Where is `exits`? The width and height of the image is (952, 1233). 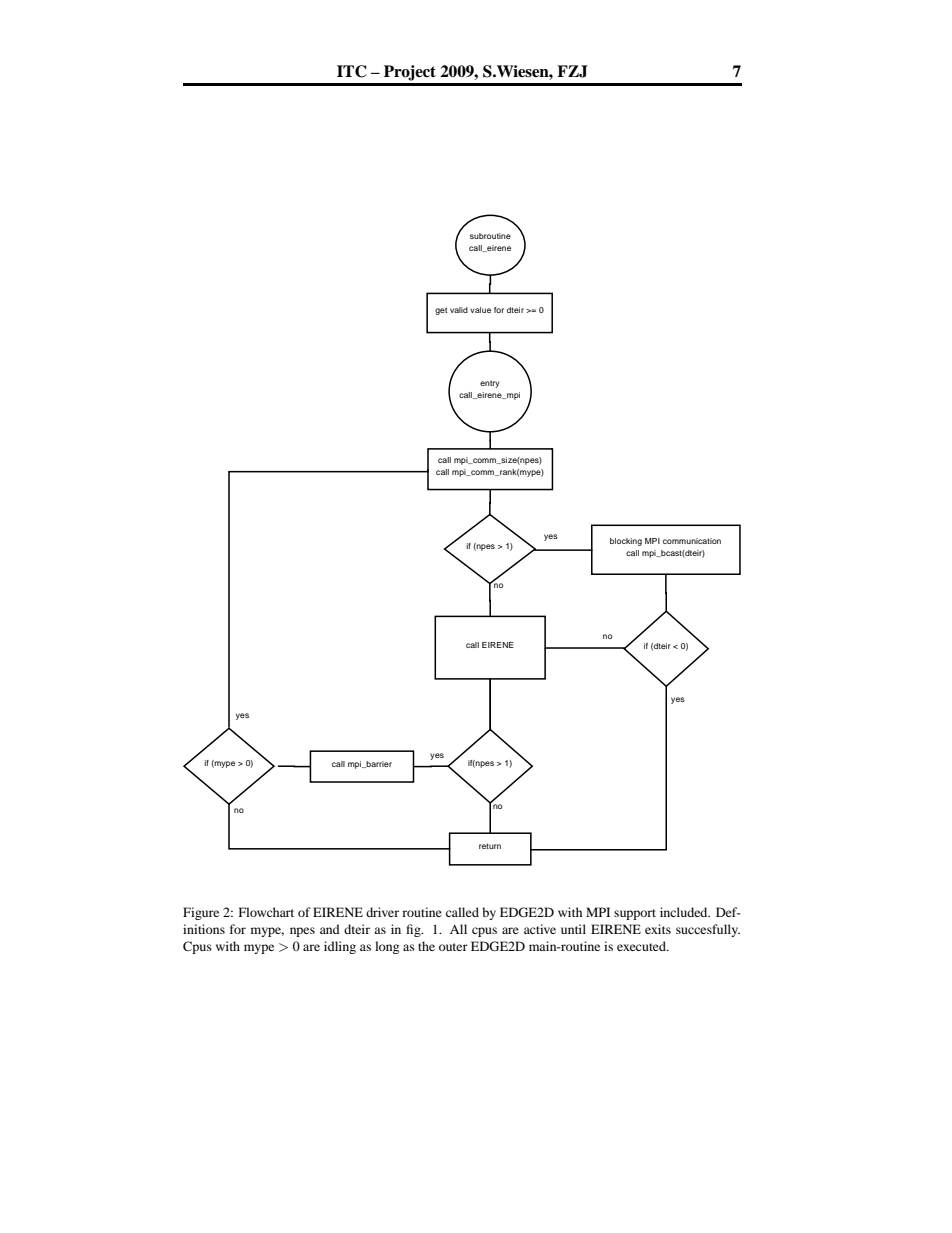 exits is located at coordinates (658, 929).
